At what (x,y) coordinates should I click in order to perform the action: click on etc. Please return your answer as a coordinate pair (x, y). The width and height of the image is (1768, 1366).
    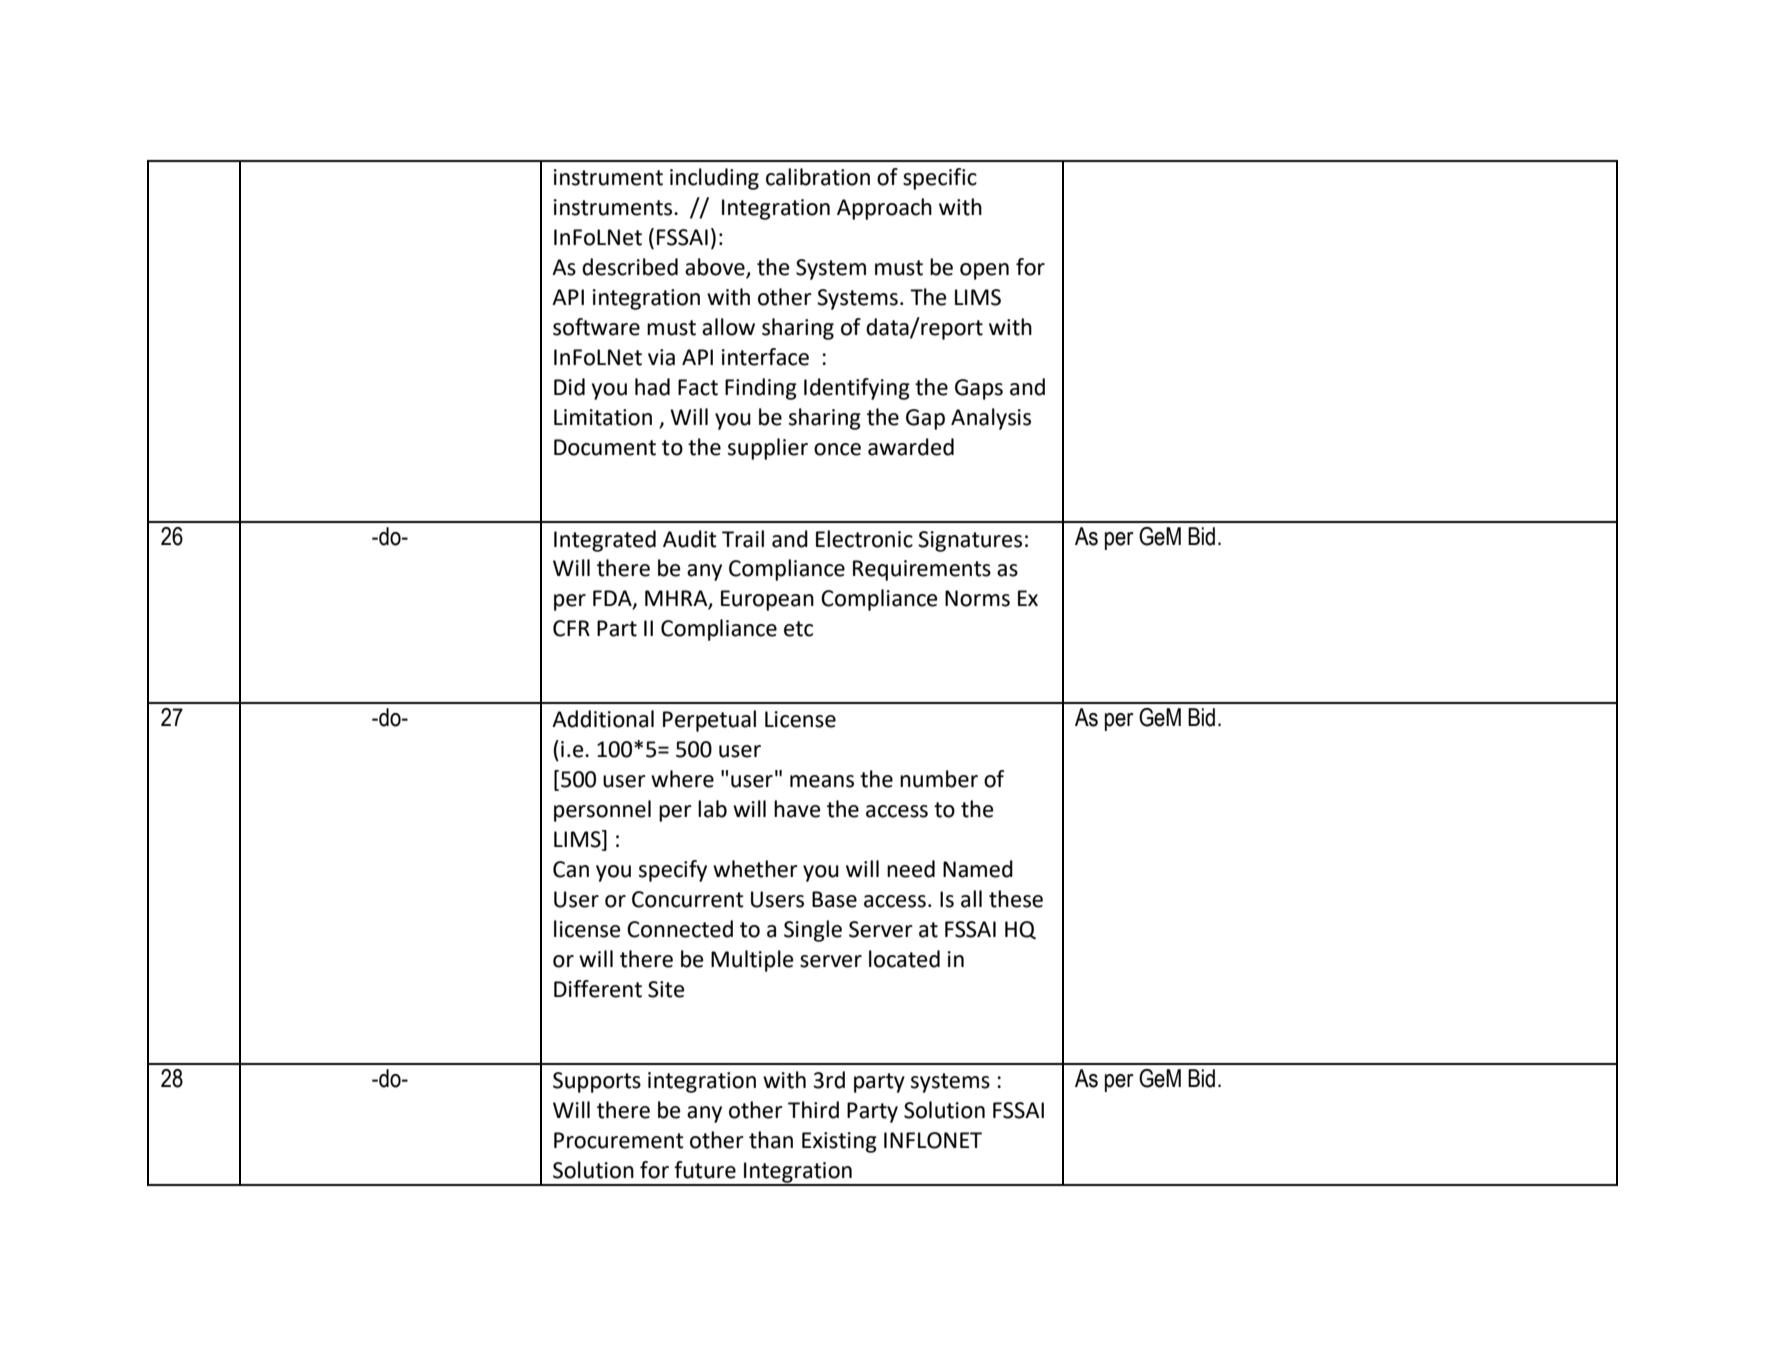
    Looking at the image, I should click on (798, 629).
